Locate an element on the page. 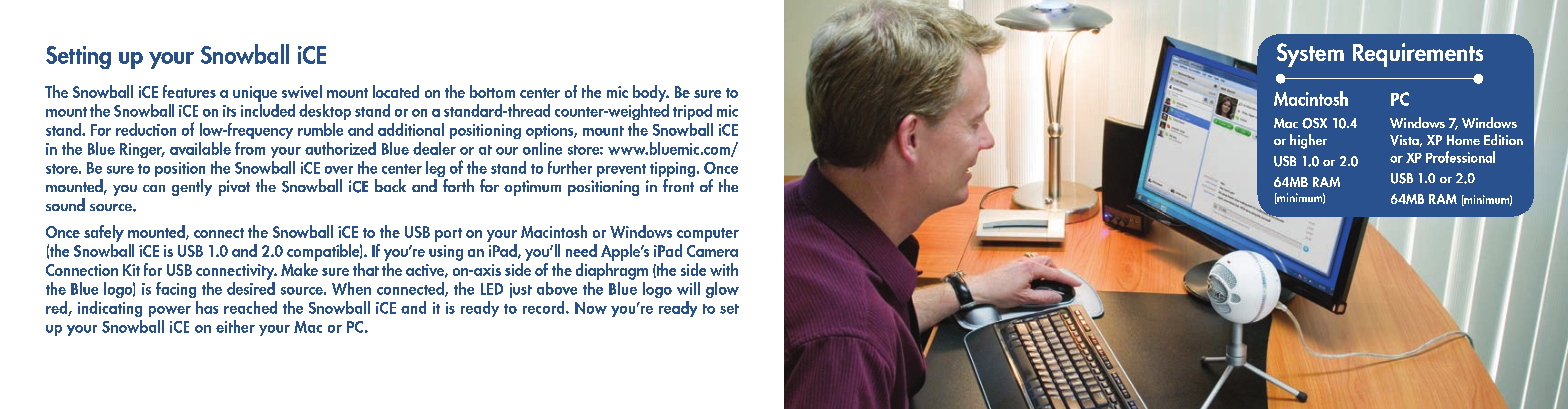 The image size is (1568, 409). System is located at coordinates (1310, 55).
